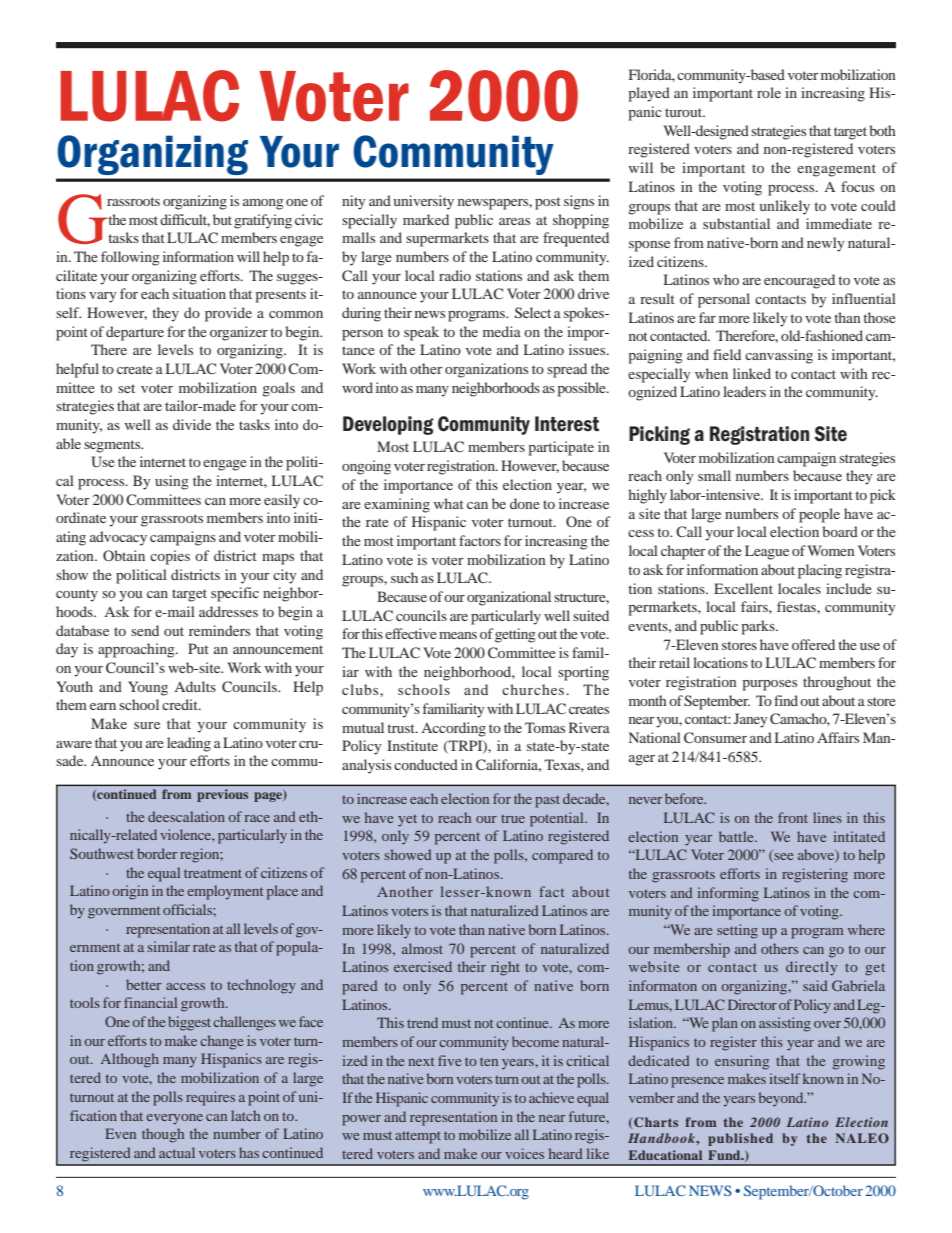 This screenshot has width=952, height=1233. Describe the element at coordinates (782, 1099) in the screenshot. I see `beyond` at that location.
